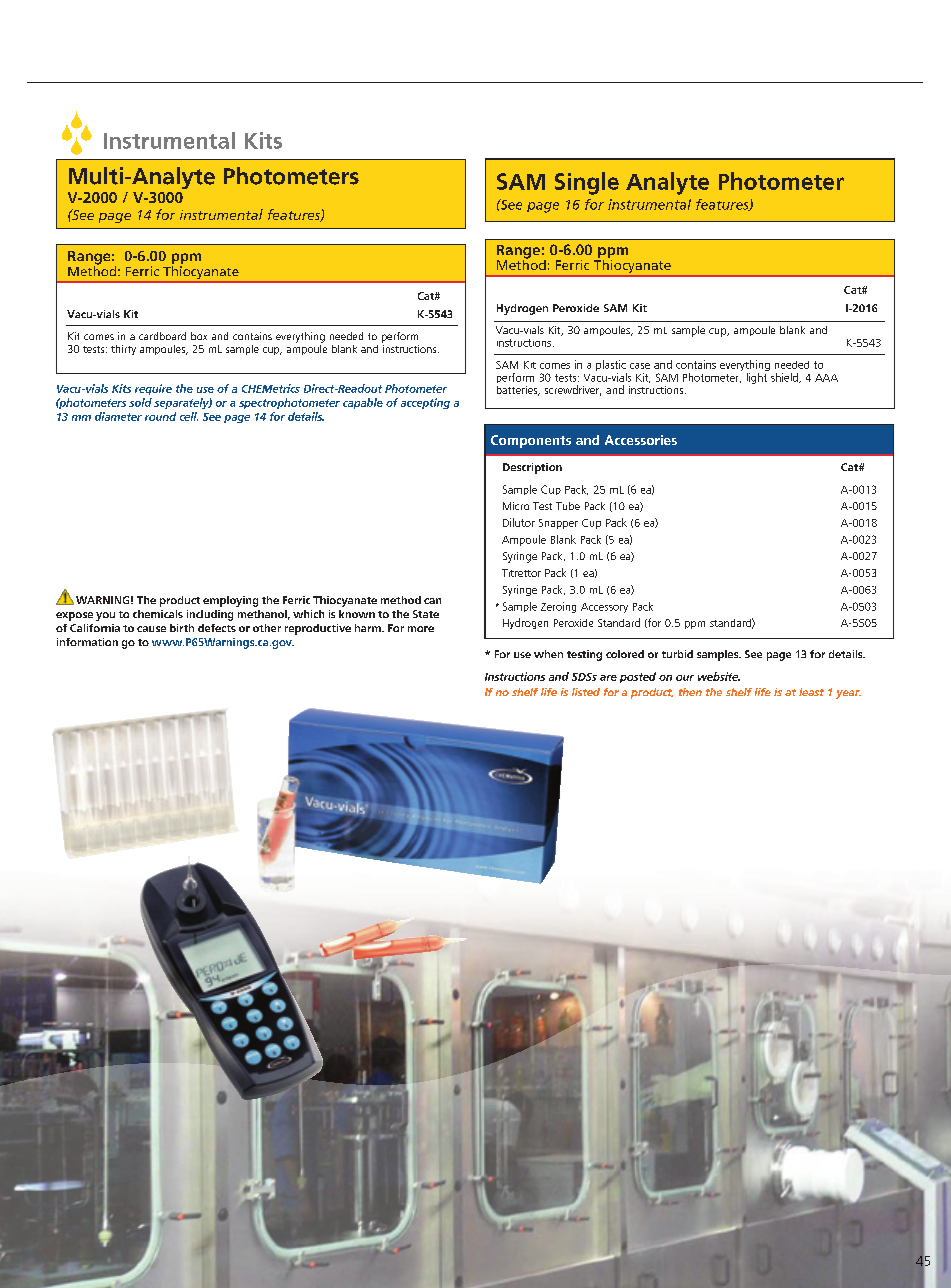  What do you see at coordinates (162, 336) in the image?
I see `cardboard` at bounding box center [162, 336].
